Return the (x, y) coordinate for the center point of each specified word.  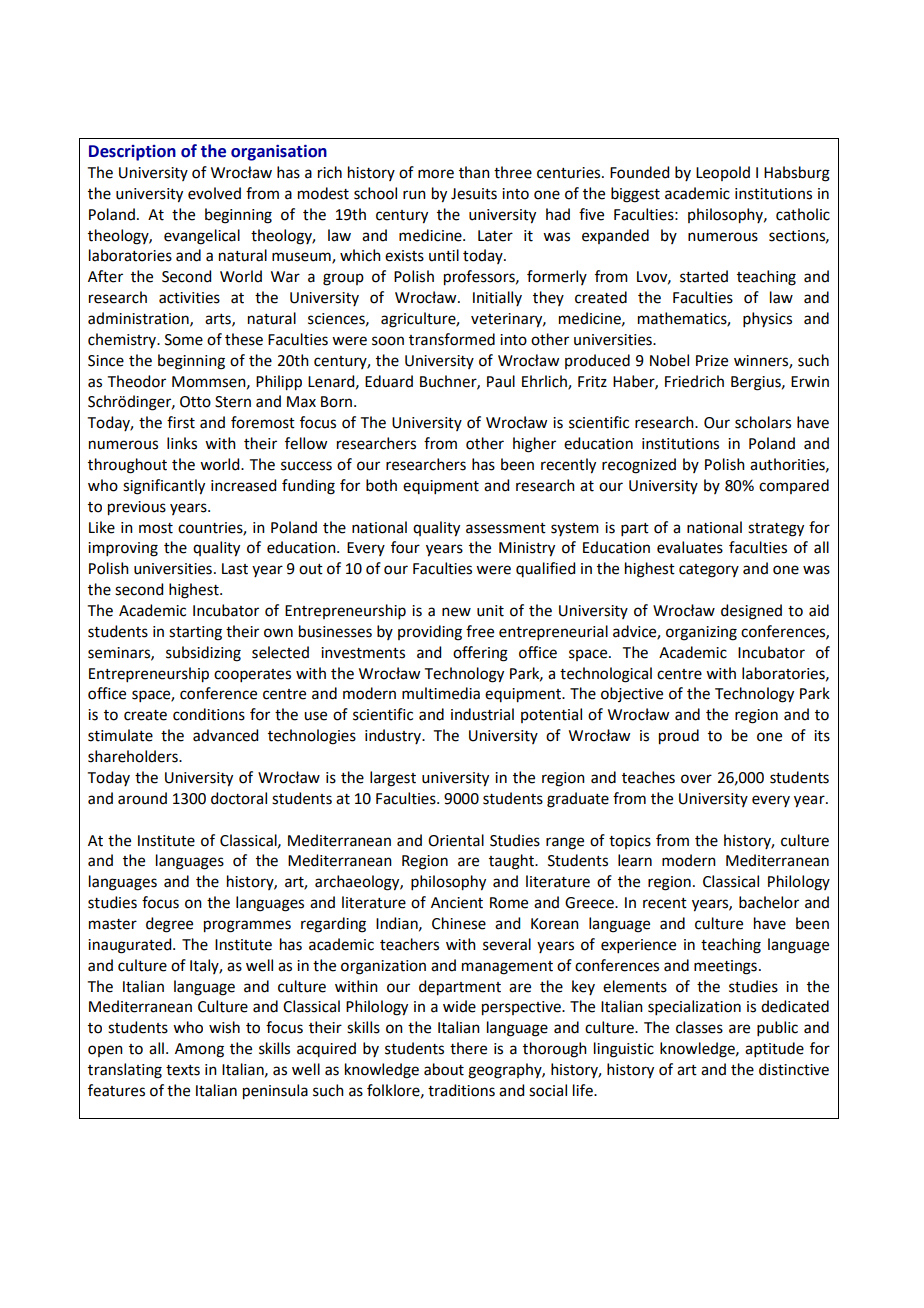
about (444, 1069)
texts (183, 1070)
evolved (214, 193)
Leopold (723, 173)
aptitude (774, 1049)
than (474, 172)
